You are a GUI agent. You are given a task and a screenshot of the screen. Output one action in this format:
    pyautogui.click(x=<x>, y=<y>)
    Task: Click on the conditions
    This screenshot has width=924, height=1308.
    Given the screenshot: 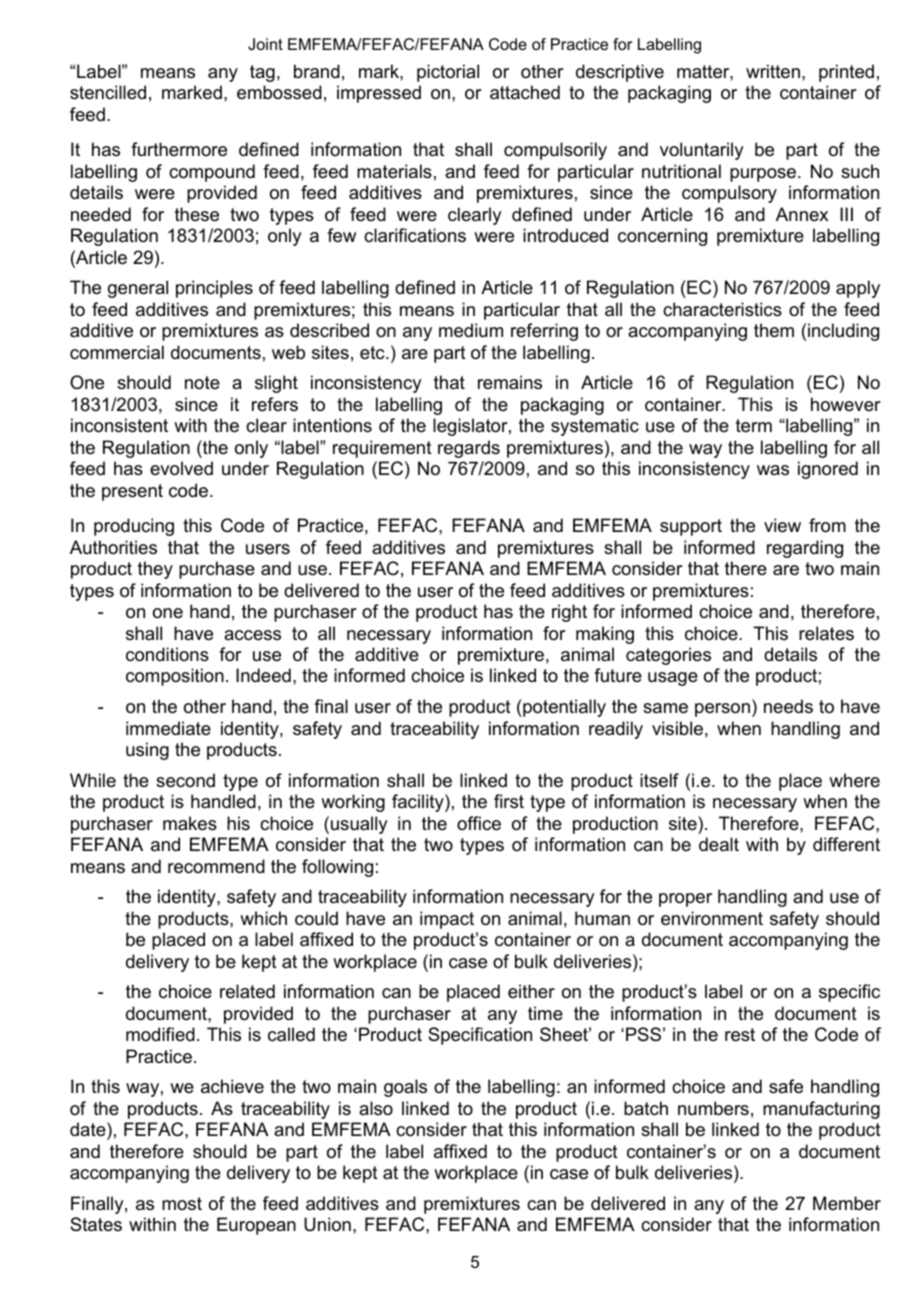 What is the action you would take?
    pyautogui.click(x=167, y=654)
